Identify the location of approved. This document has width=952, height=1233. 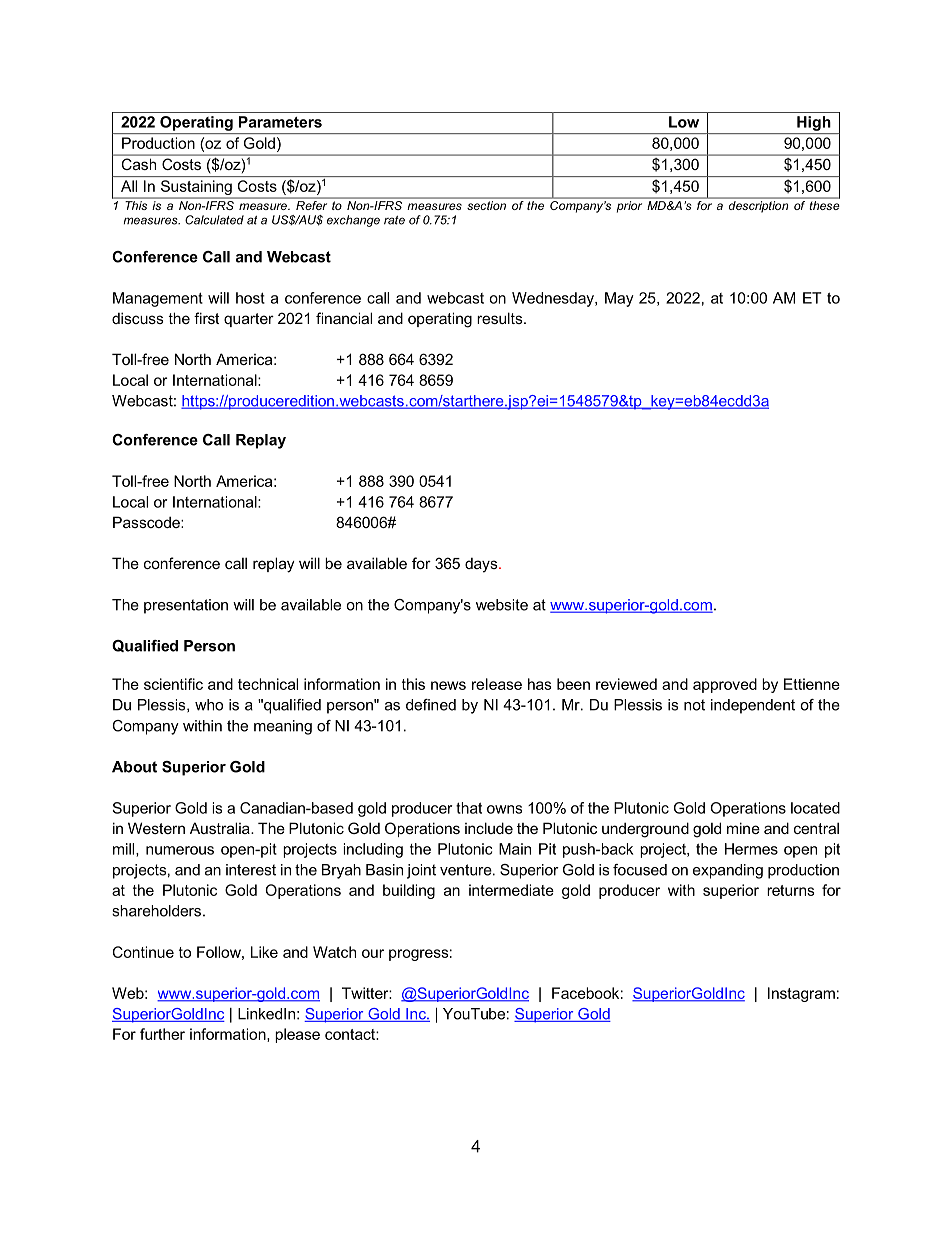
(725, 685).
